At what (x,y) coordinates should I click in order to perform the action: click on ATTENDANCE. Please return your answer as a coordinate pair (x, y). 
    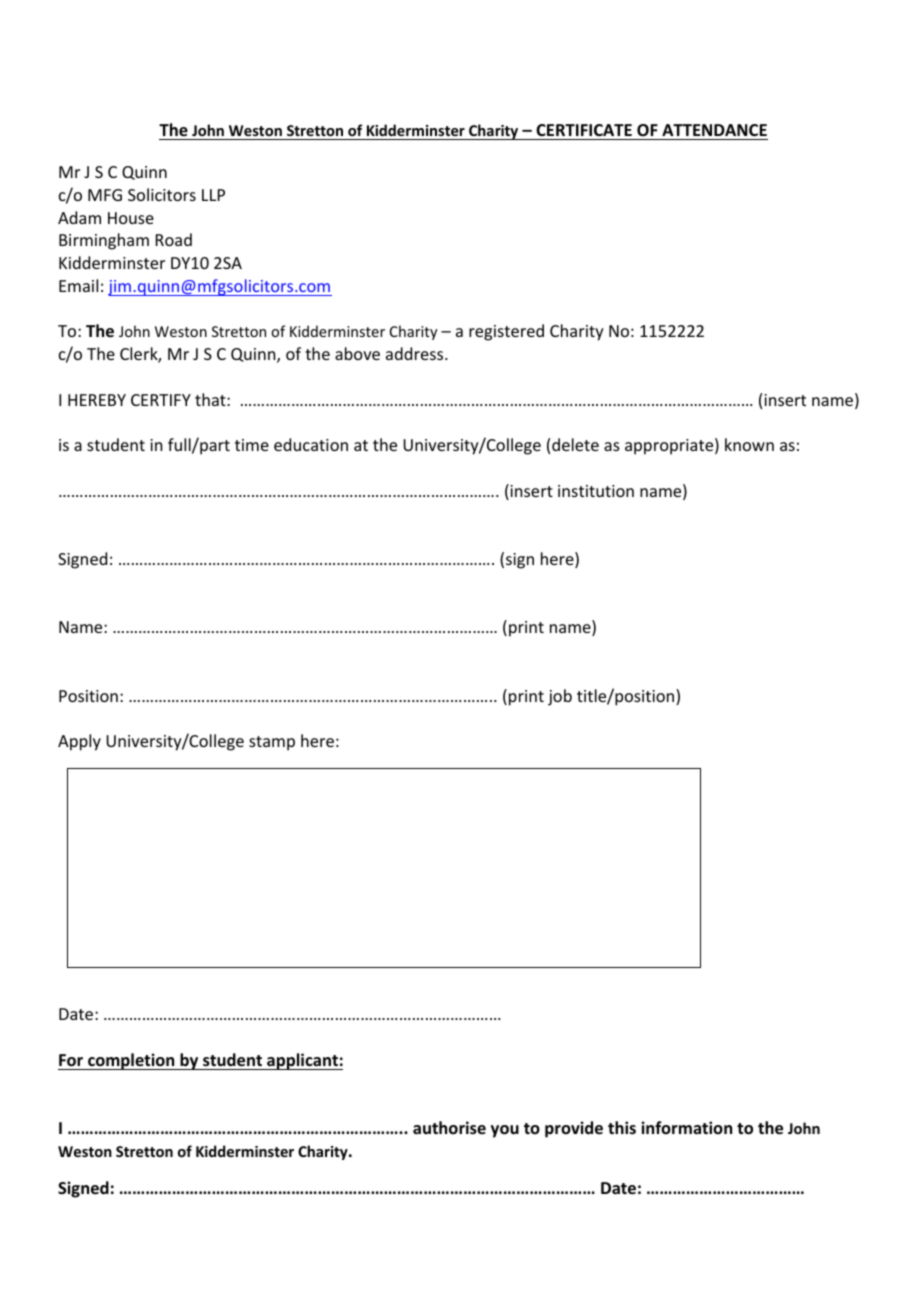
    Looking at the image, I should click on (714, 130).
